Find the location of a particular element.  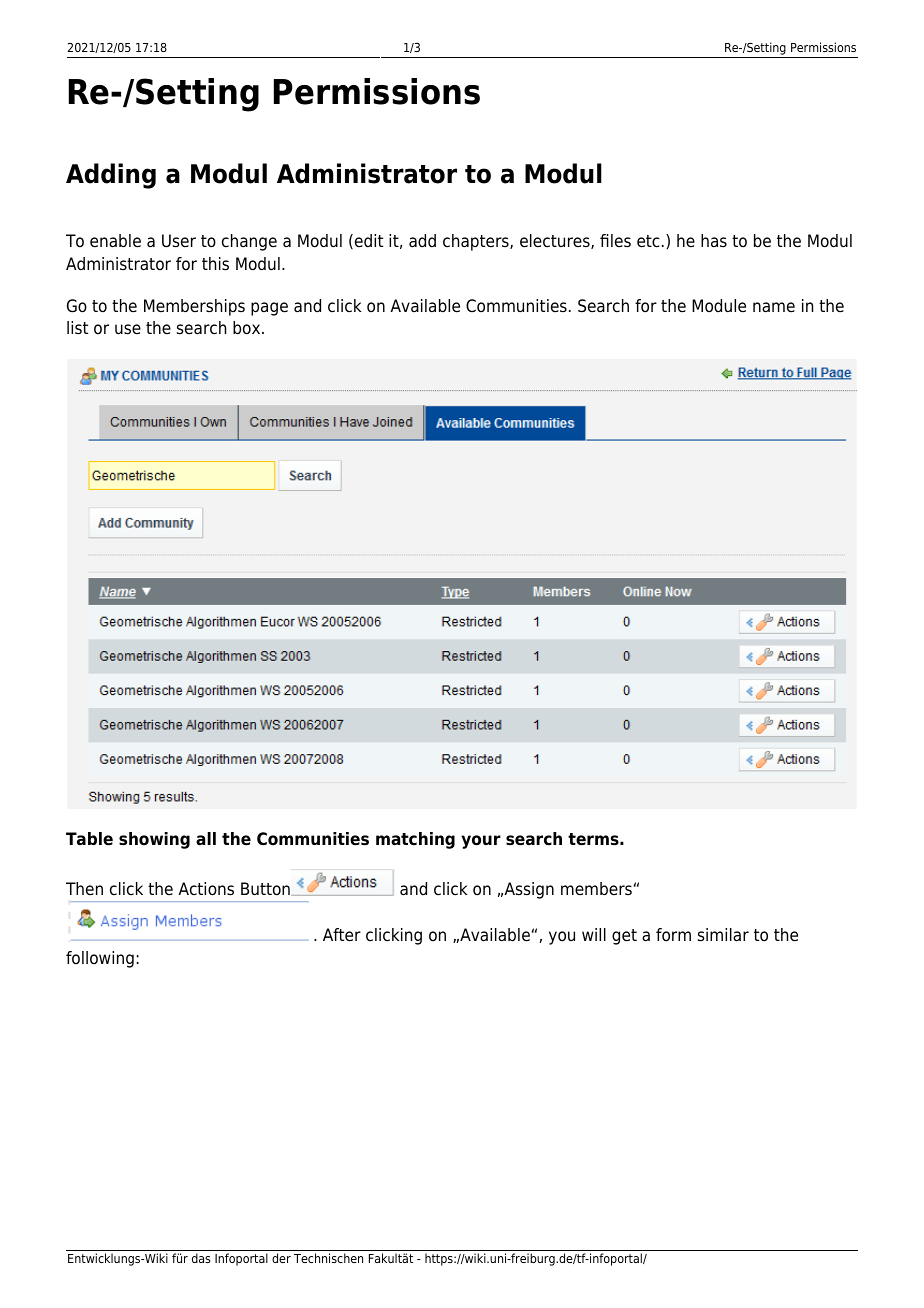

your is located at coordinates (481, 842).
